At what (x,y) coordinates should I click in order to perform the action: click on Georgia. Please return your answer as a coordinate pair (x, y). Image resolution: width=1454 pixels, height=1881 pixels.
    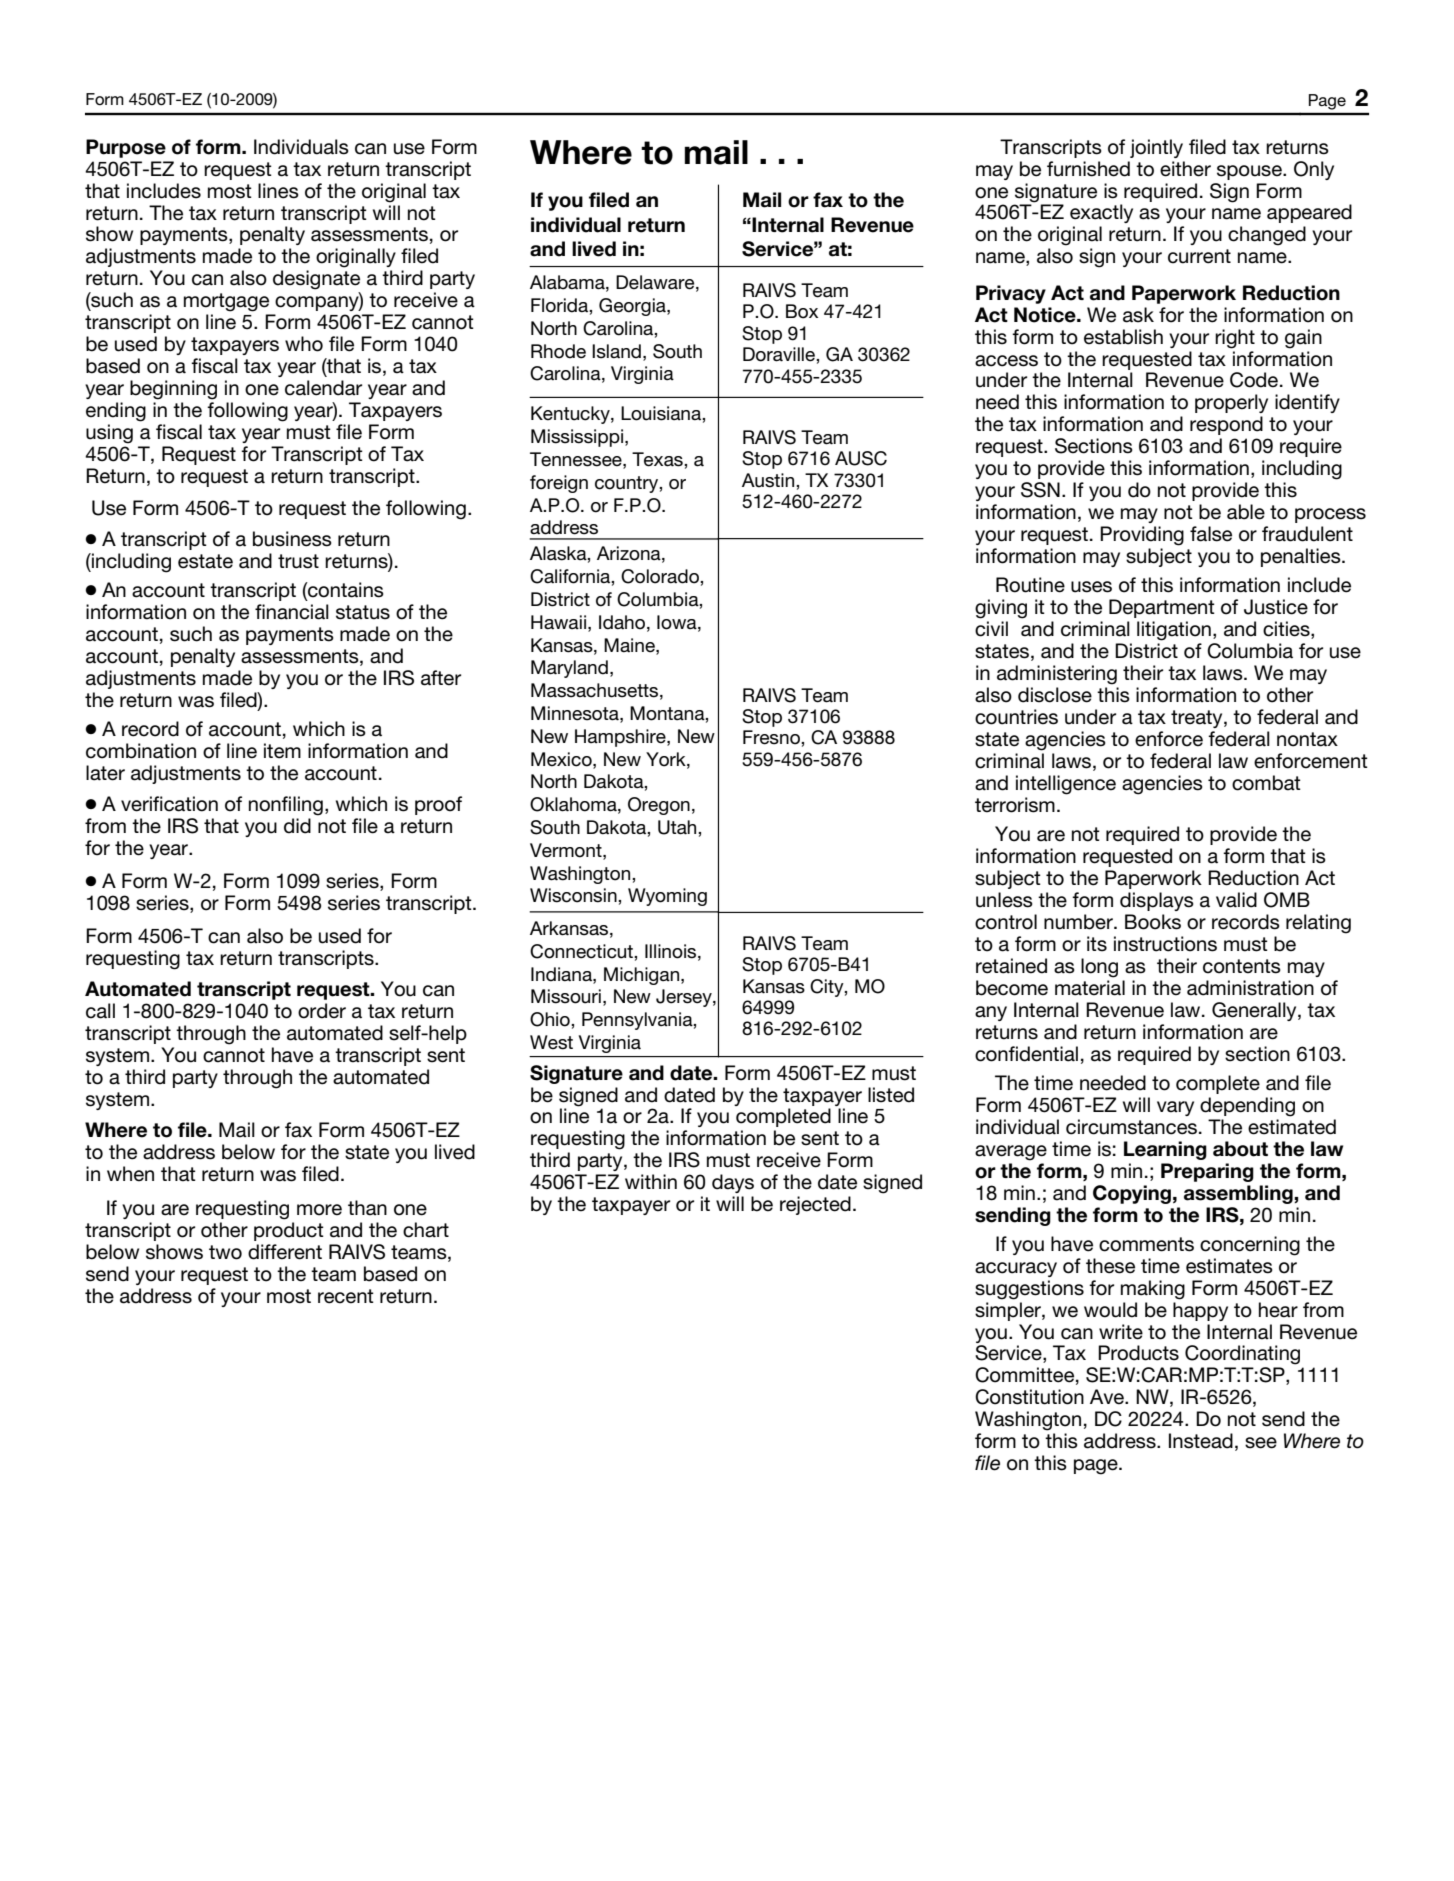
    Looking at the image, I should click on (633, 307).
